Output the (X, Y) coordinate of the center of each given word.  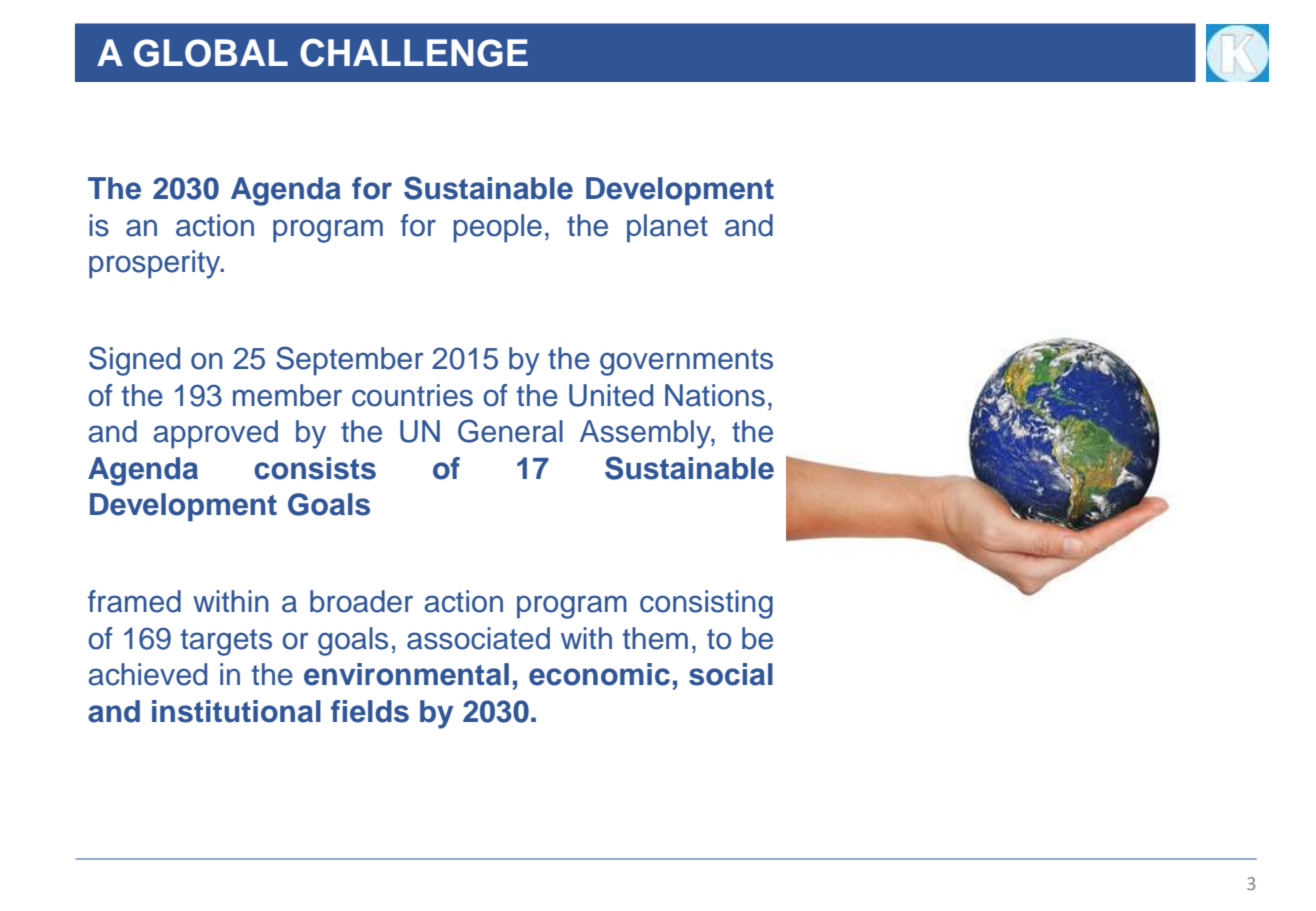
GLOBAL (211, 53)
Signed (134, 361)
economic (599, 674)
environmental (406, 674)
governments (686, 362)
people (497, 228)
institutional (236, 711)
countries (412, 395)
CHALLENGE (414, 52)
